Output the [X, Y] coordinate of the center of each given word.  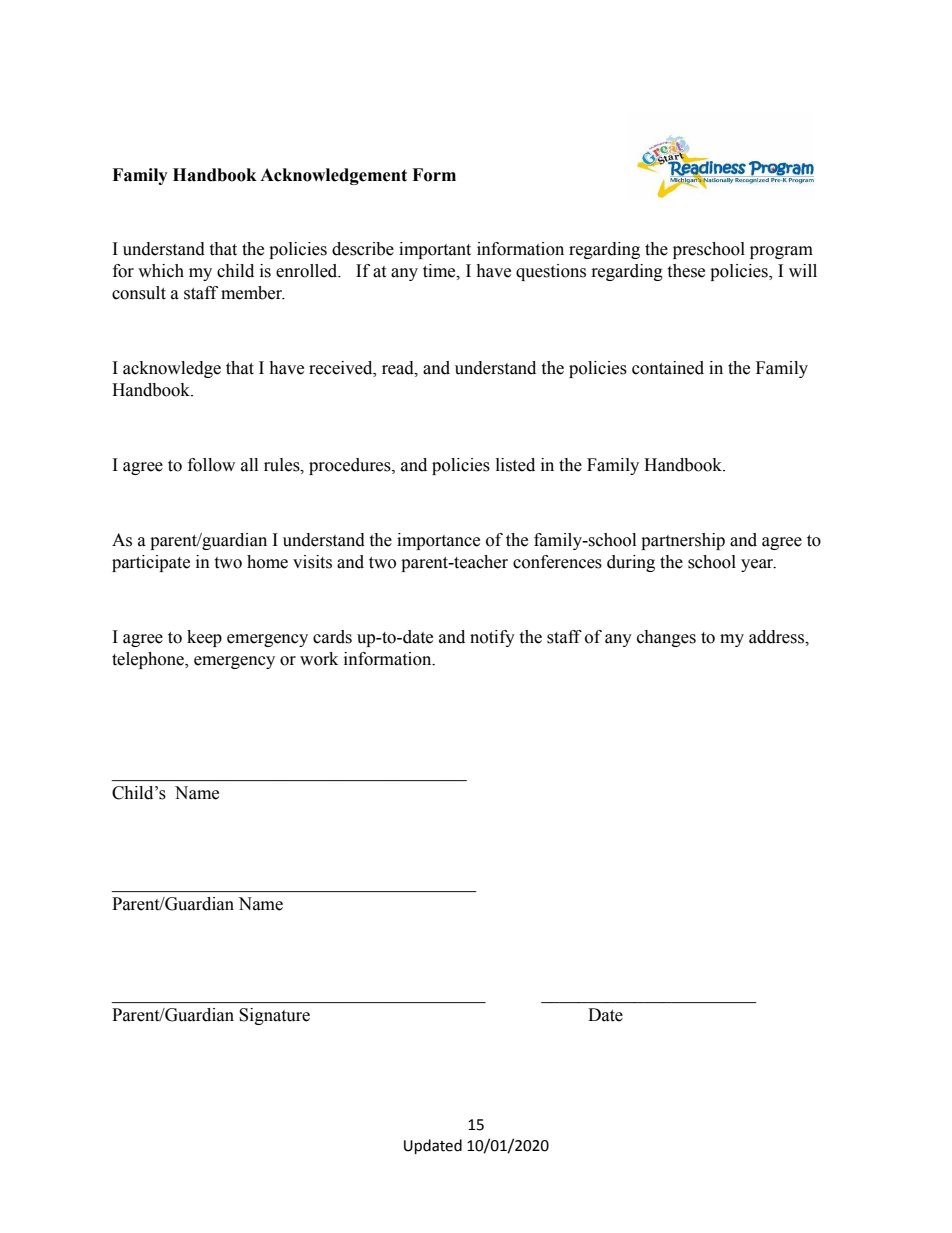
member [253, 293]
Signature [274, 1016]
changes [666, 638]
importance [438, 541]
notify [492, 638]
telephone [149, 660]
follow [211, 465]
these [686, 271]
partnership [683, 541]
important [435, 250]
